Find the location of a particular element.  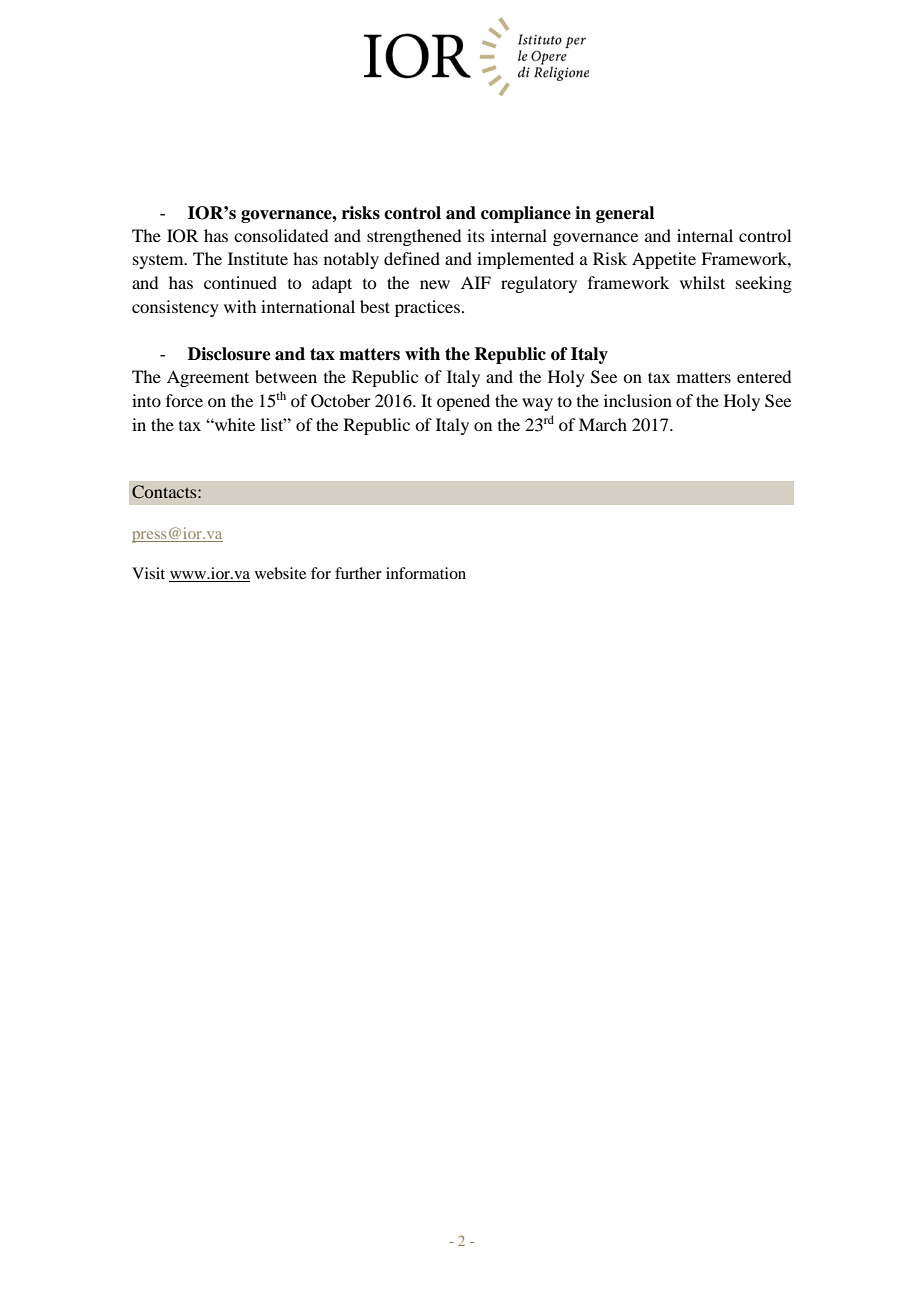

opened is located at coordinates (463, 402).
